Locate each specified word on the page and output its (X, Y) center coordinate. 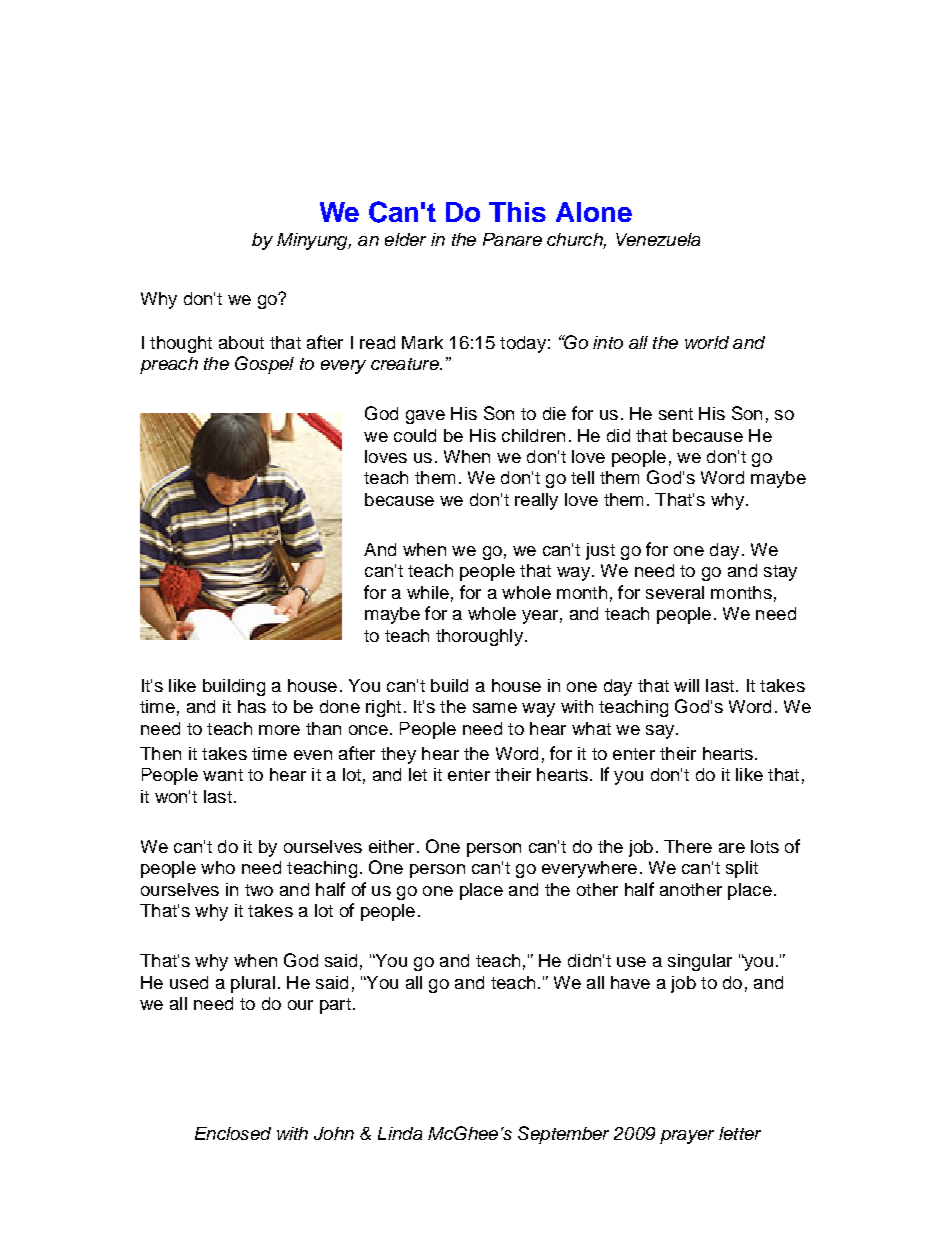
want (223, 775)
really (536, 501)
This (517, 212)
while (428, 592)
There (688, 846)
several (675, 592)
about (241, 342)
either (391, 846)
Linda (400, 1133)
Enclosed (233, 1133)
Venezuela (658, 239)
